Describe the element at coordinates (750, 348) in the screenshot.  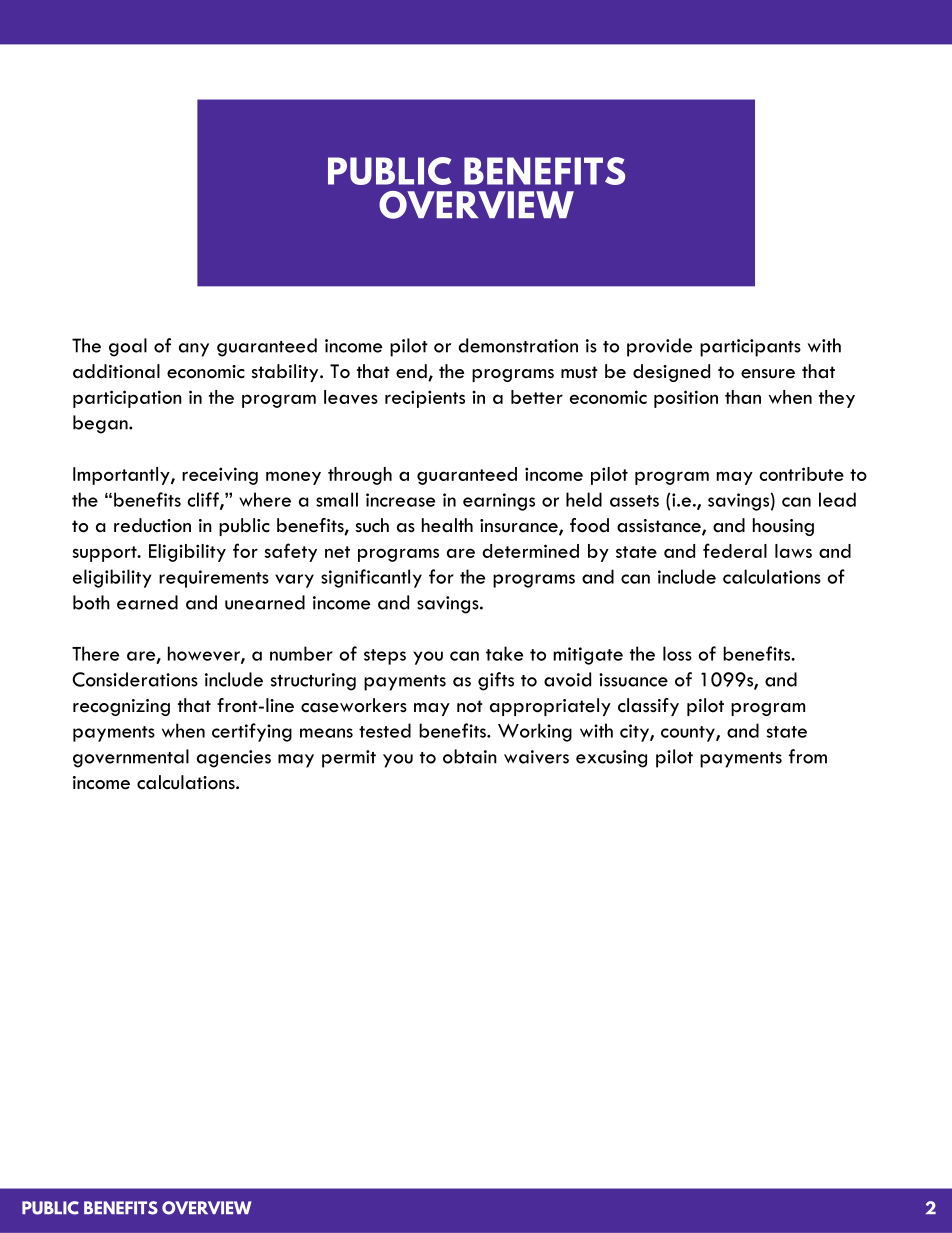
I see `participants` at that location.
